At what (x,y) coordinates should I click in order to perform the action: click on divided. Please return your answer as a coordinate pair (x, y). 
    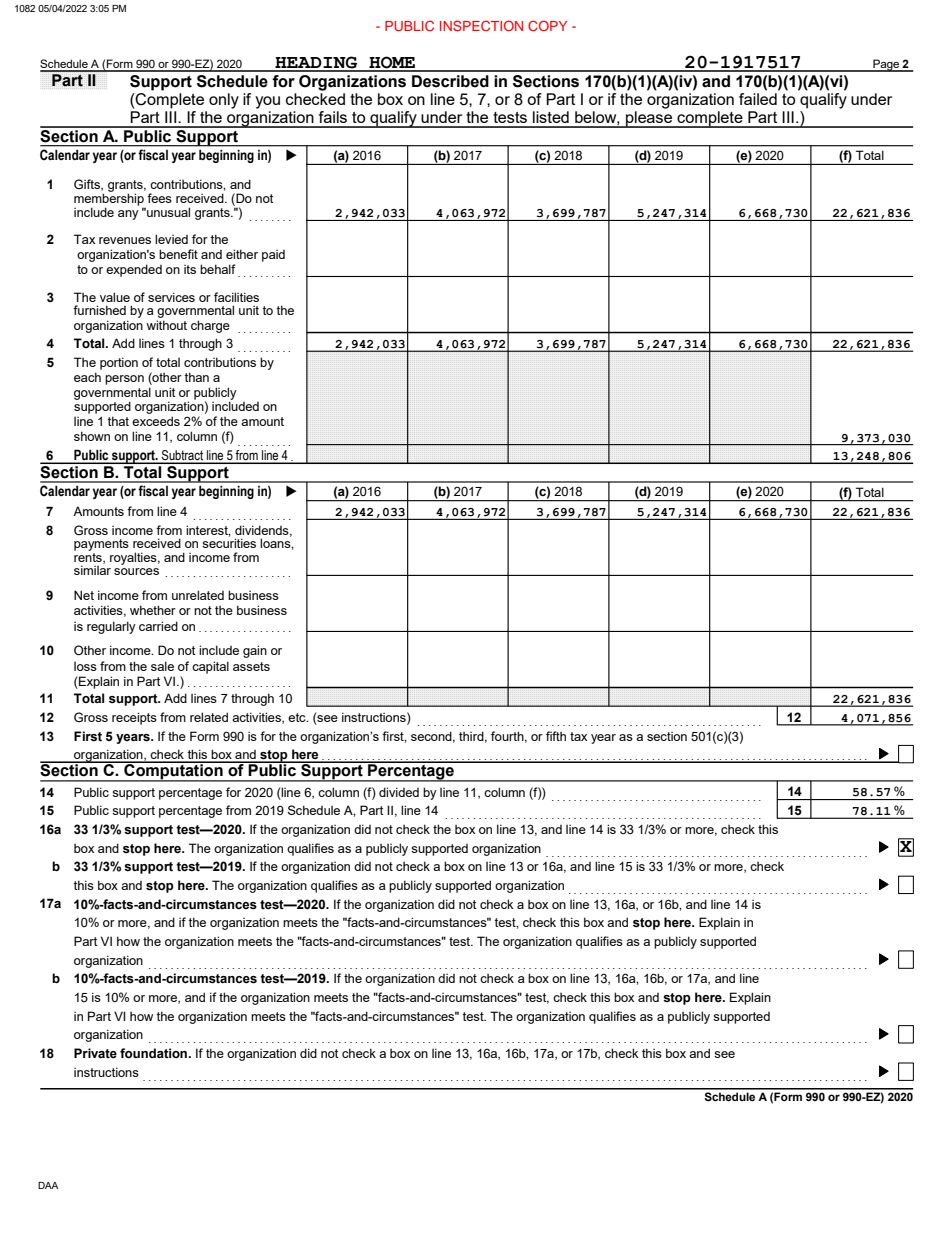
    Looking at the image, I should click on (399, 792).
